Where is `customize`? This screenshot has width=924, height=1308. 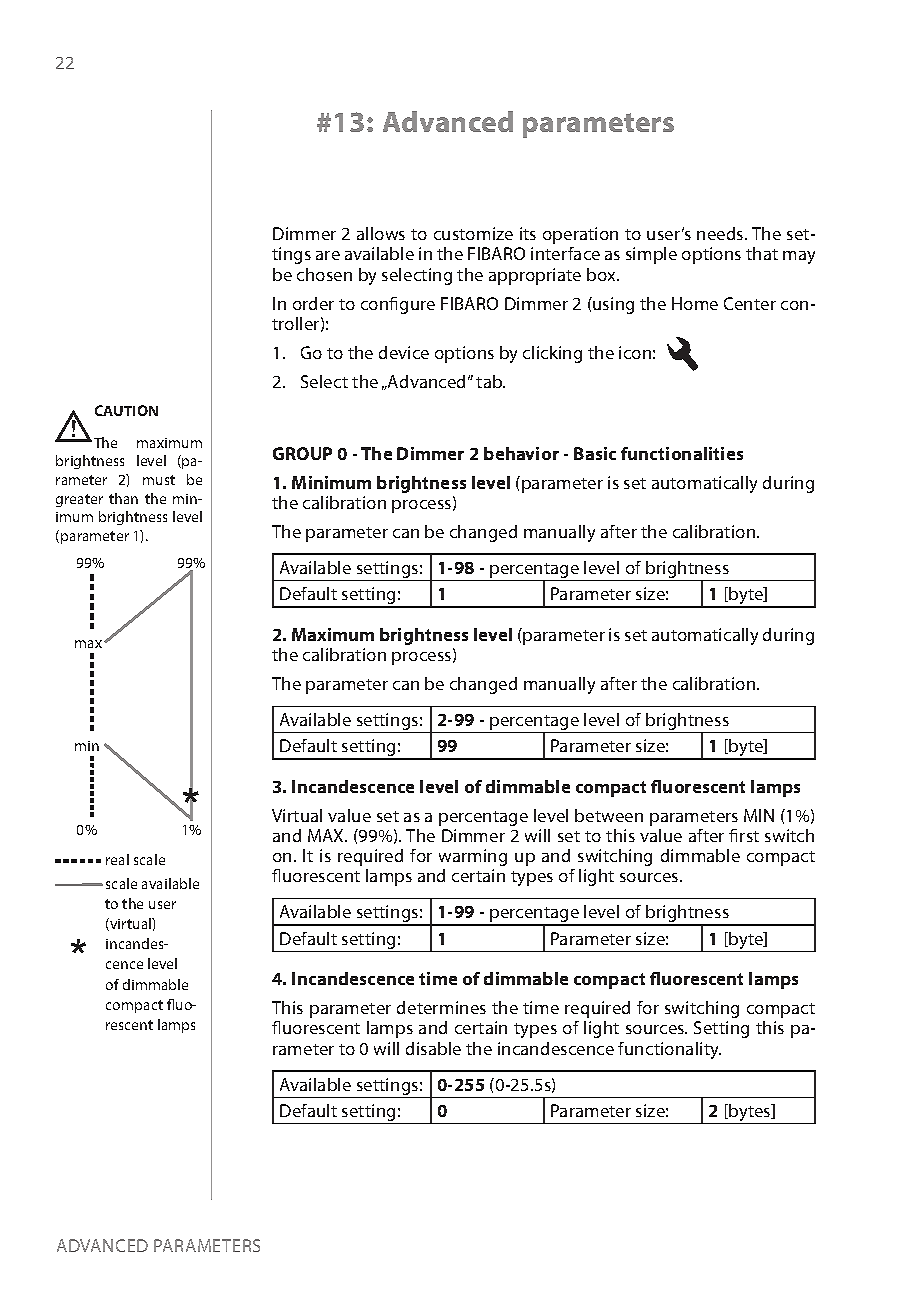
customize is located at coordinates (473, 233).
